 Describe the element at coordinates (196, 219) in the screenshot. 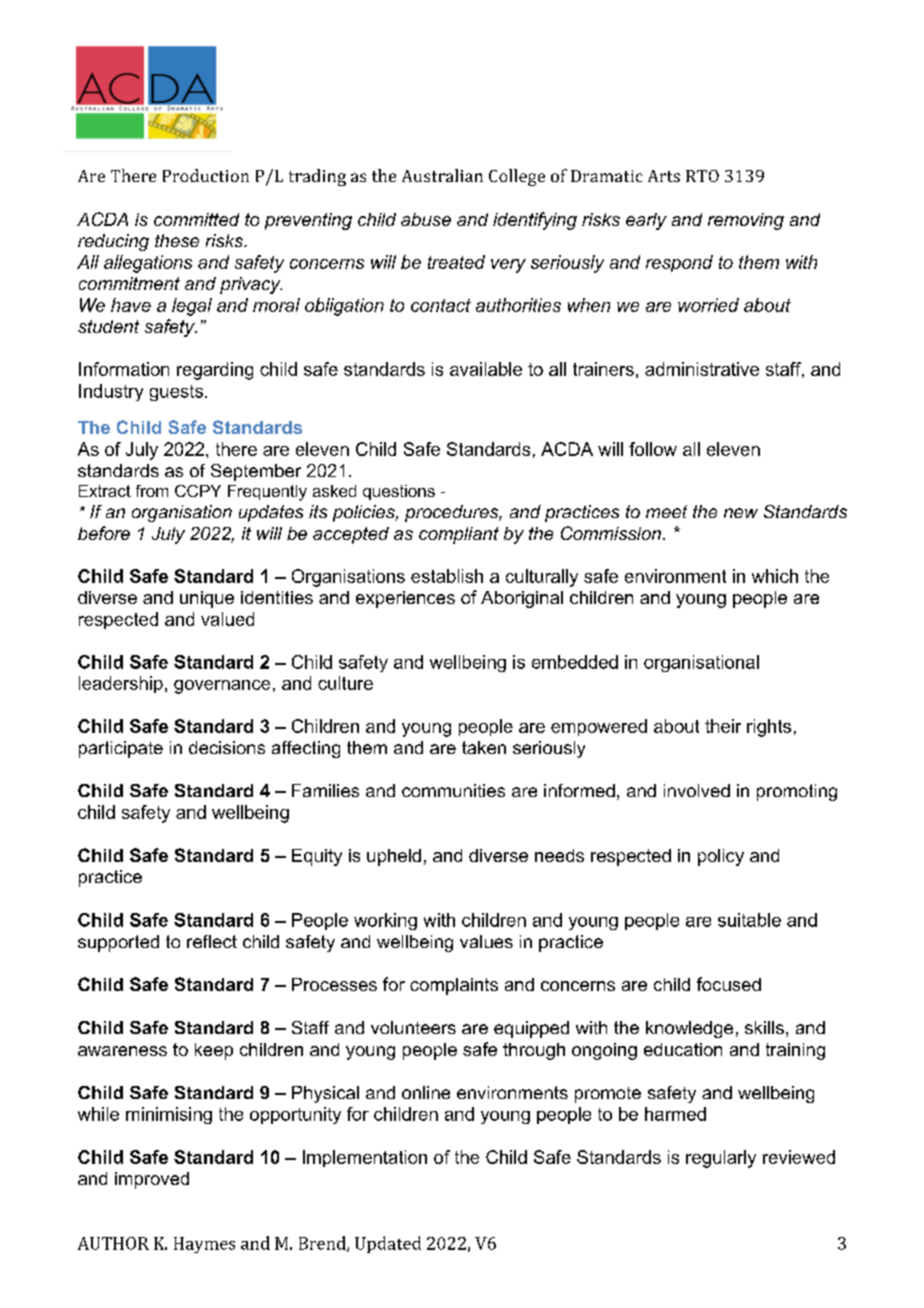

I see `committed` at that location.
